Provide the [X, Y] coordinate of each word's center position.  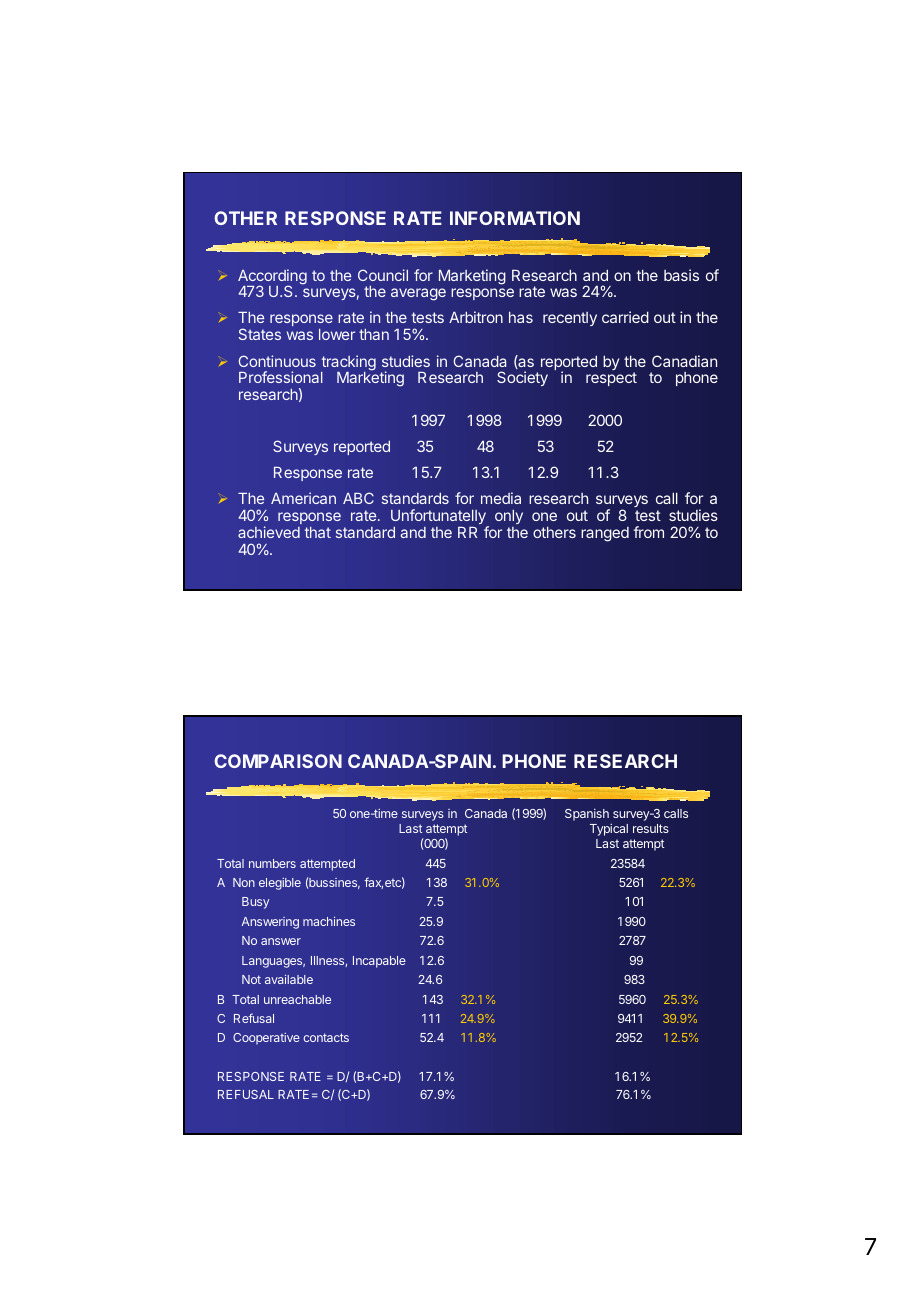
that [318, 532]
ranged [605, 534]
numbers [272, 863]
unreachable [297, 999]
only [509, 519]
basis [681, 275]
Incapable [379, 962]
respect [611, 379]
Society [522, 378]
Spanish [587, 815]
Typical [609, 829]
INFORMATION [515, 218]
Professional [281, 377]
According [272, 278]
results [651, 828]
